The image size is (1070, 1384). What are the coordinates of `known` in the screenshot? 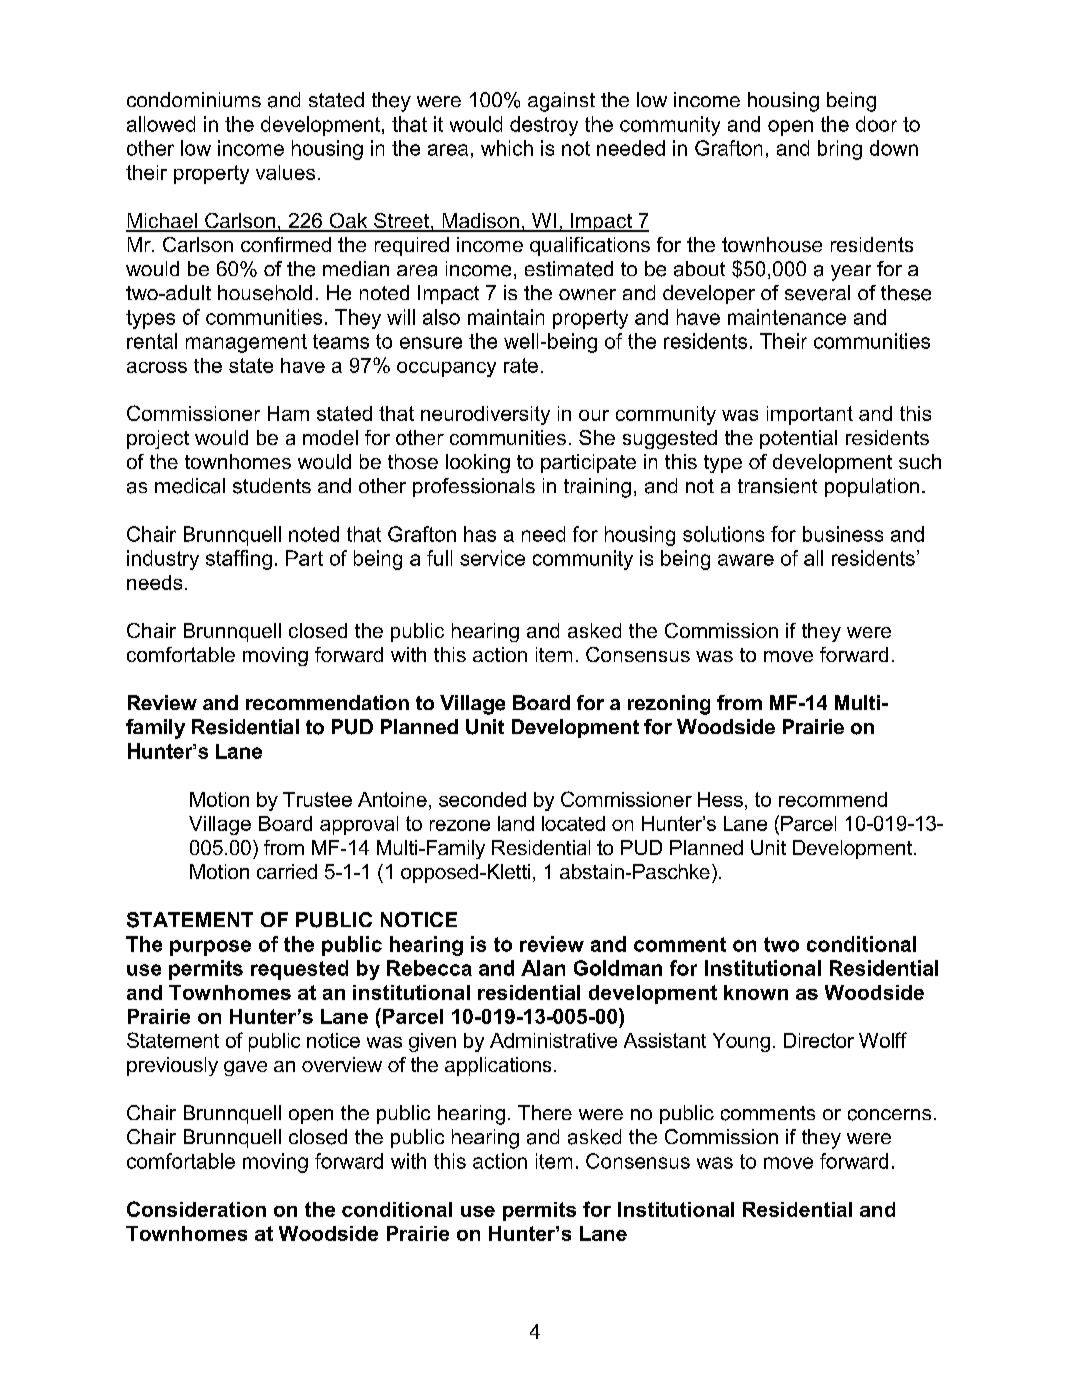 It's located at (756, 992).
